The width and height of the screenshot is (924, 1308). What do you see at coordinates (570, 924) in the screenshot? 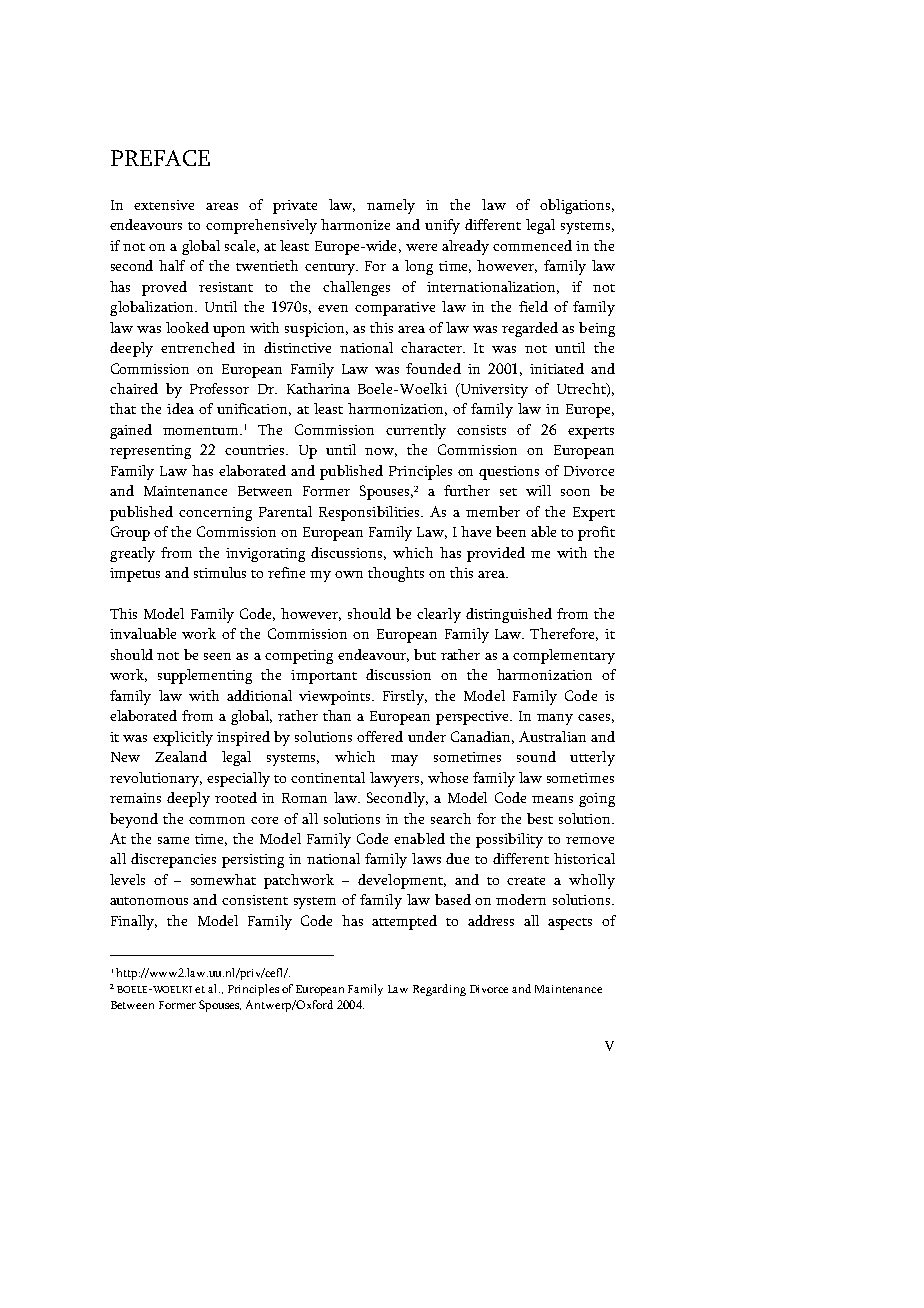
I see `aspects` at bounding box center [570, 924].
